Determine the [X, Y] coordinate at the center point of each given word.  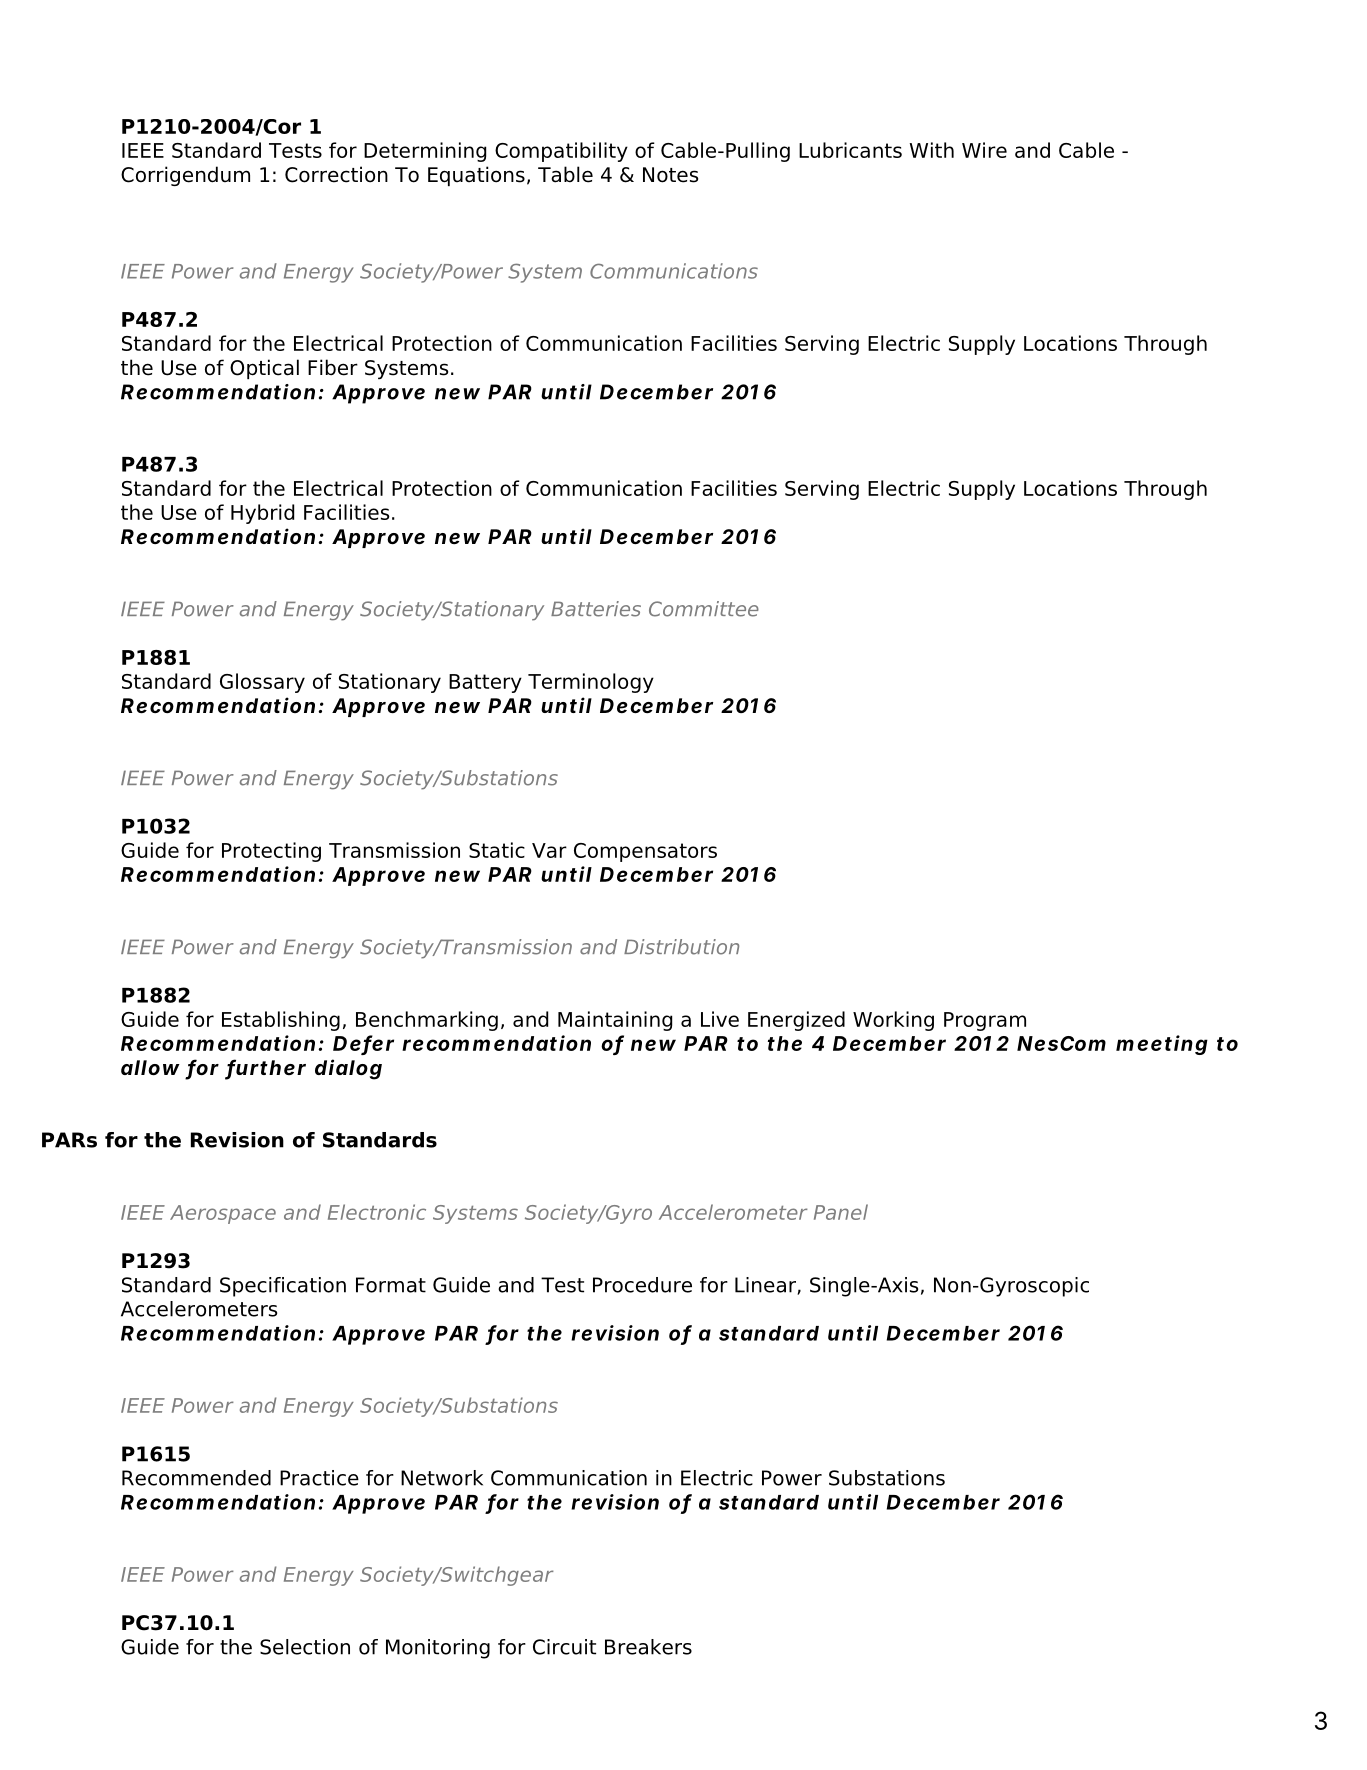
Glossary [262, 683]
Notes [670, 175]
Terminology [591, 683]
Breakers [648, 1647]
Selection [305, 1647]
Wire [984, 150]
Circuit [564, 1647]
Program [985, 1021]
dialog [348, 1069]
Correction [336, 174]
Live [720, 1019]
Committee [704, 609]
